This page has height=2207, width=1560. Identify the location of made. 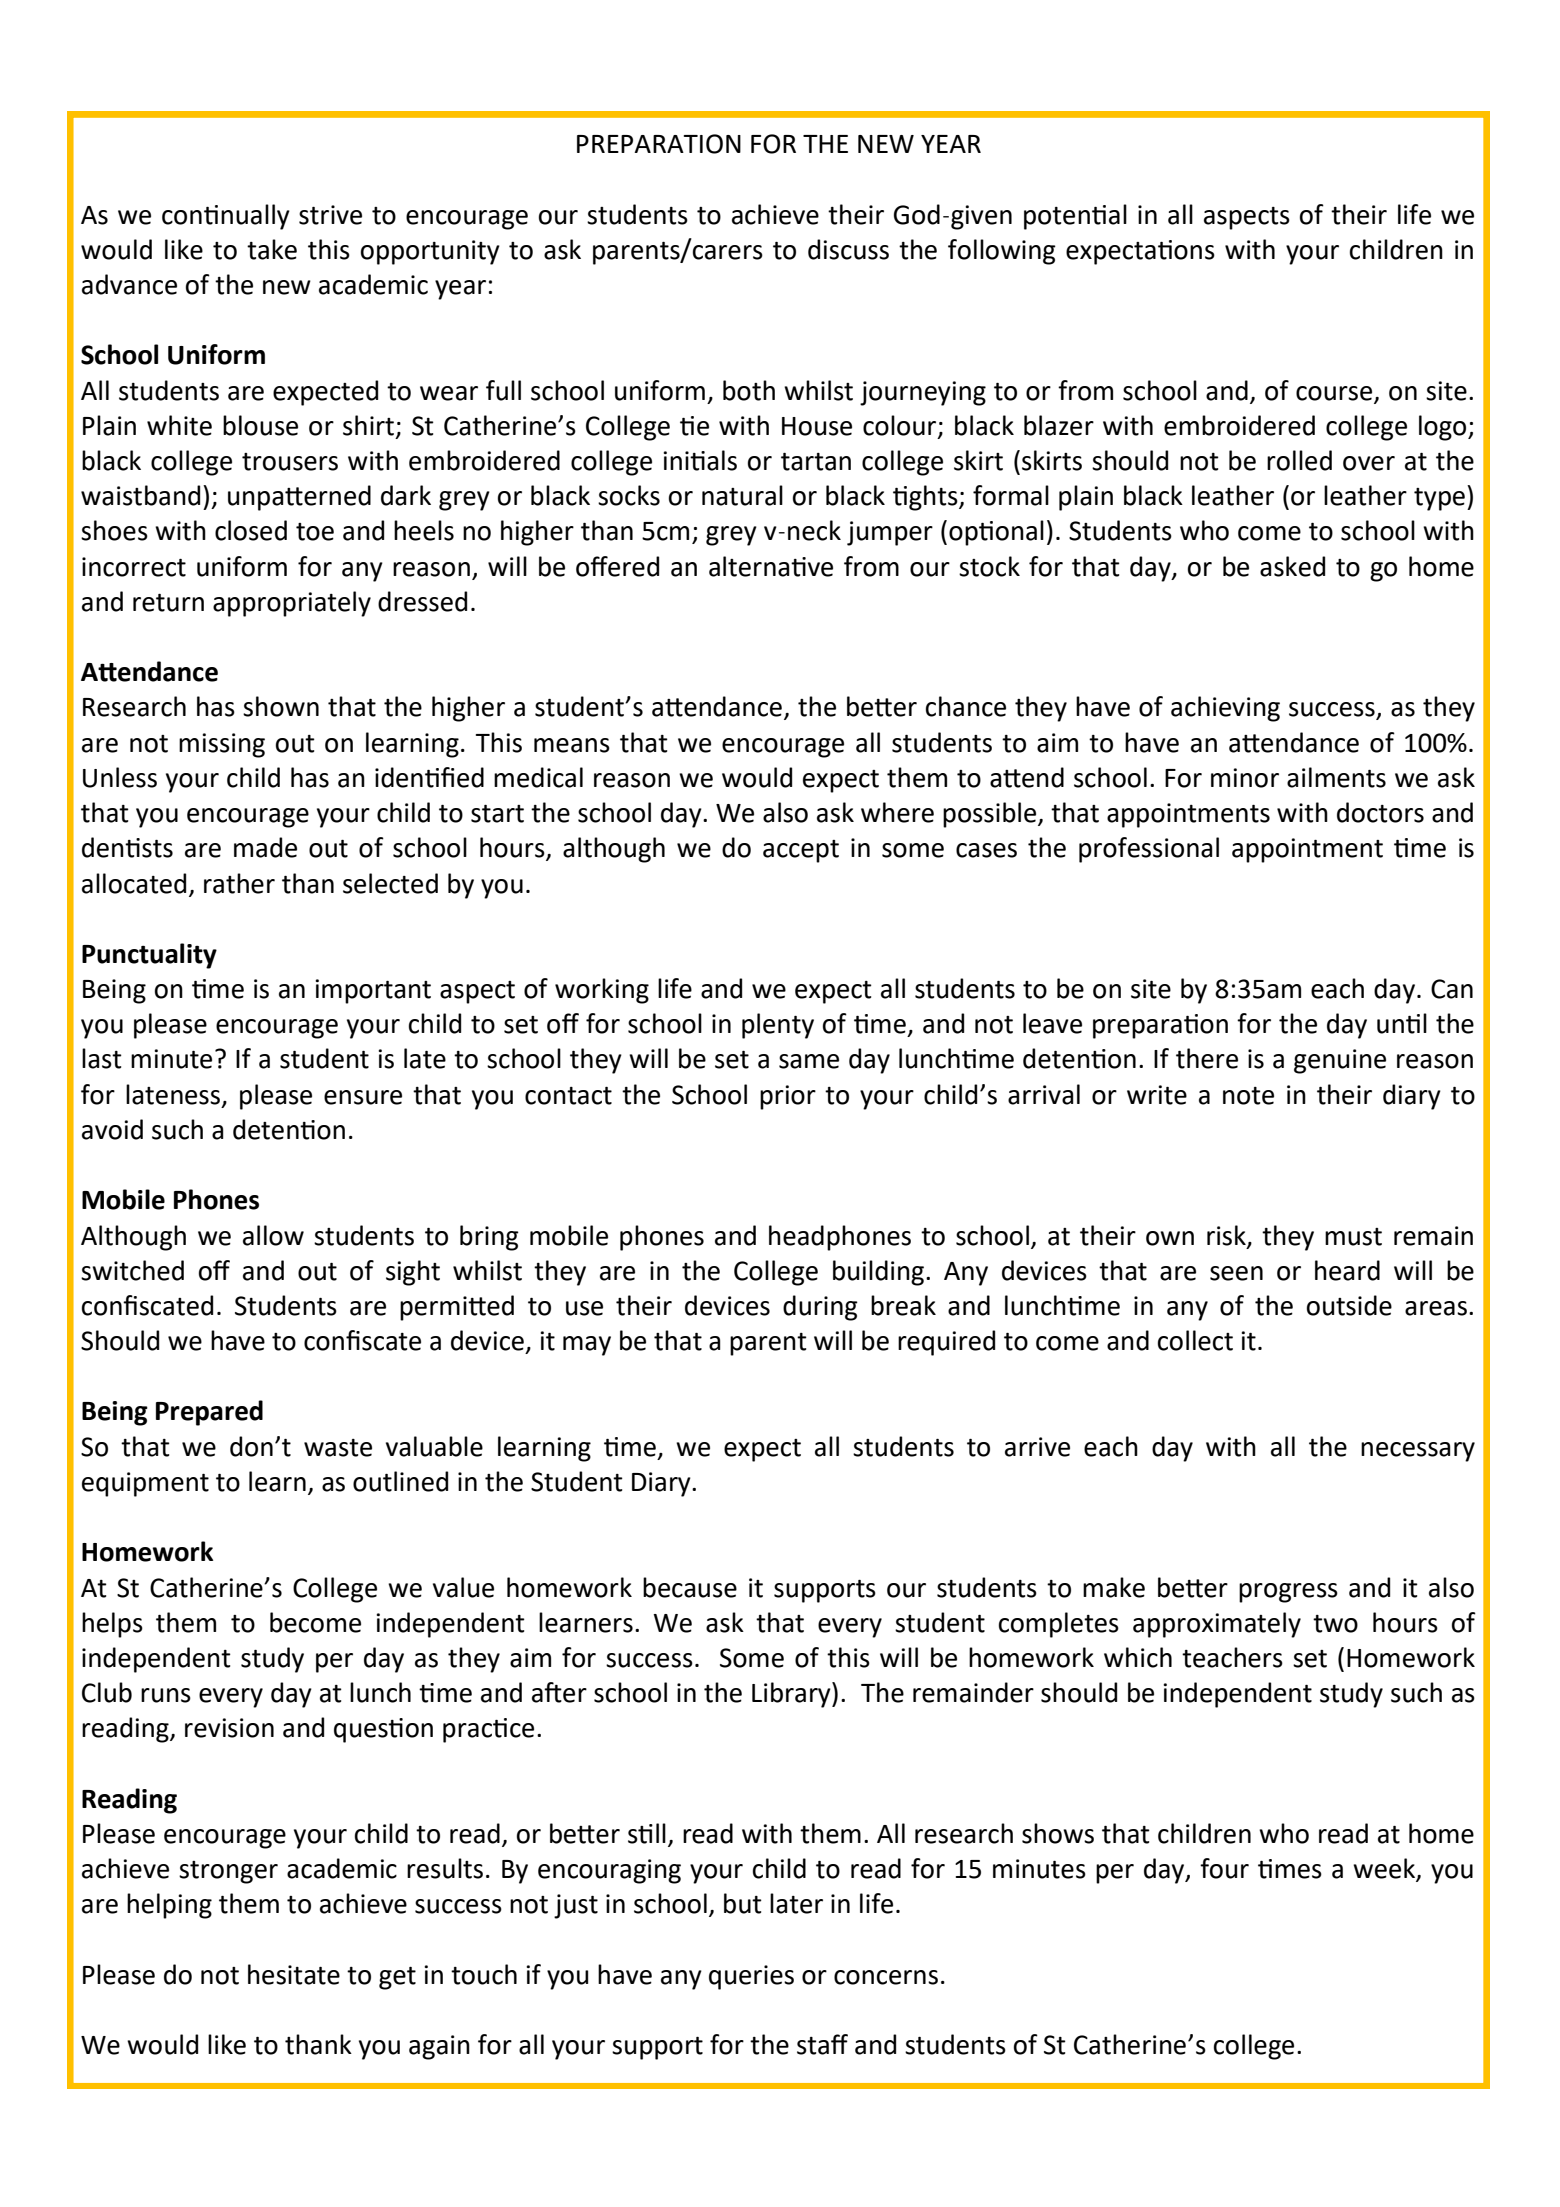
(265, 847).
